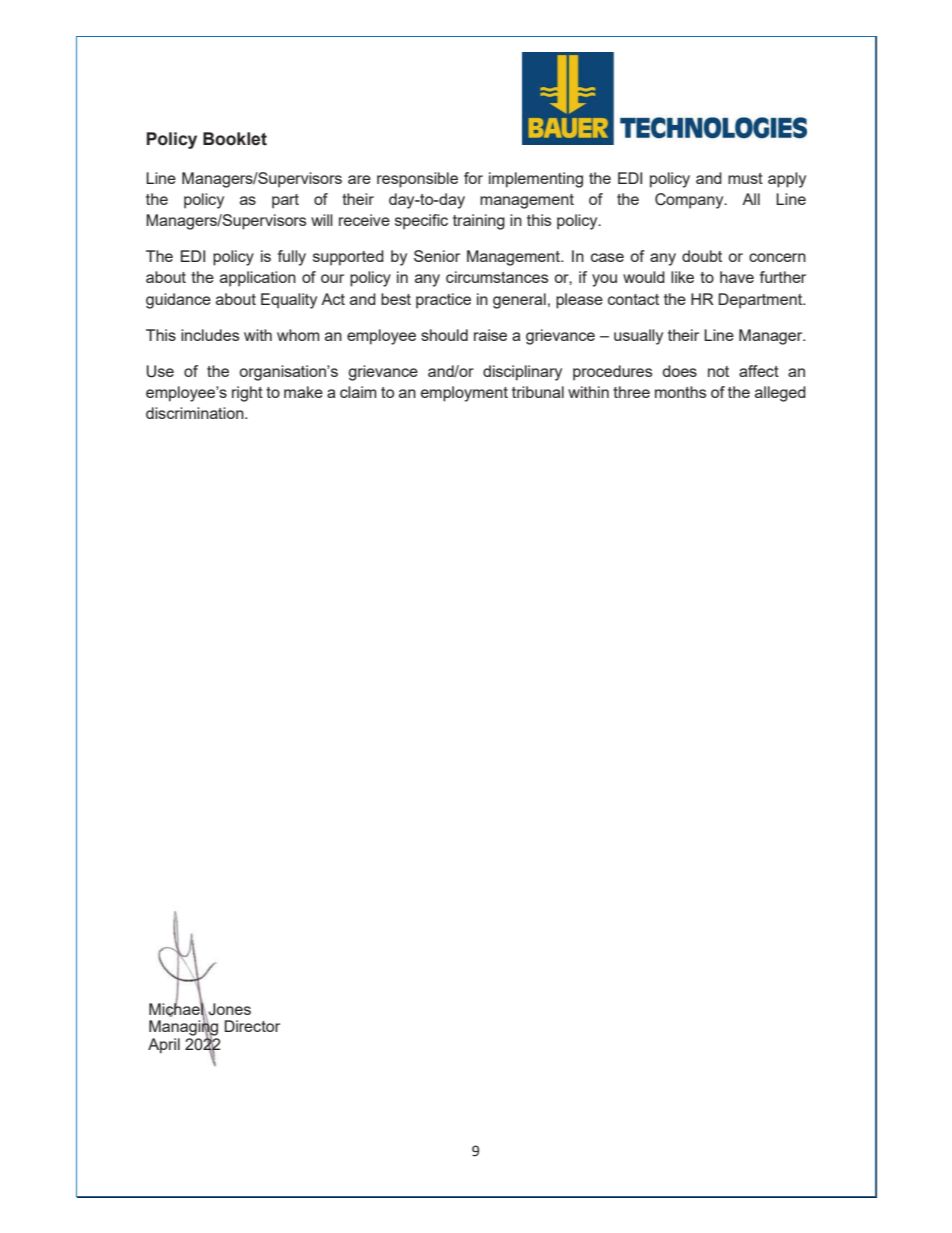  I want to click on months, so click(680, 392).
